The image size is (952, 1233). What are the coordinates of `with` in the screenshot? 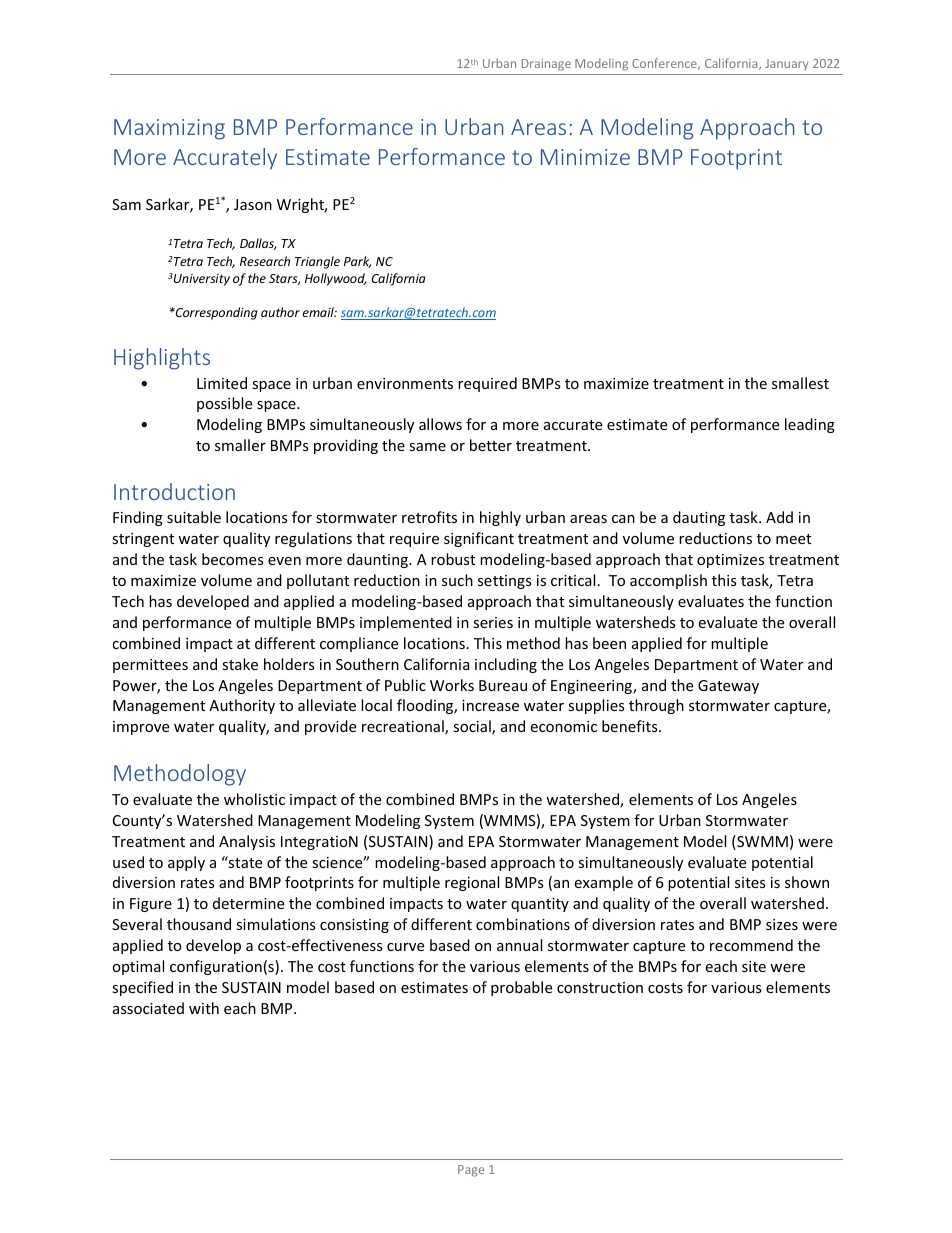 It's located at (204, 1008).
